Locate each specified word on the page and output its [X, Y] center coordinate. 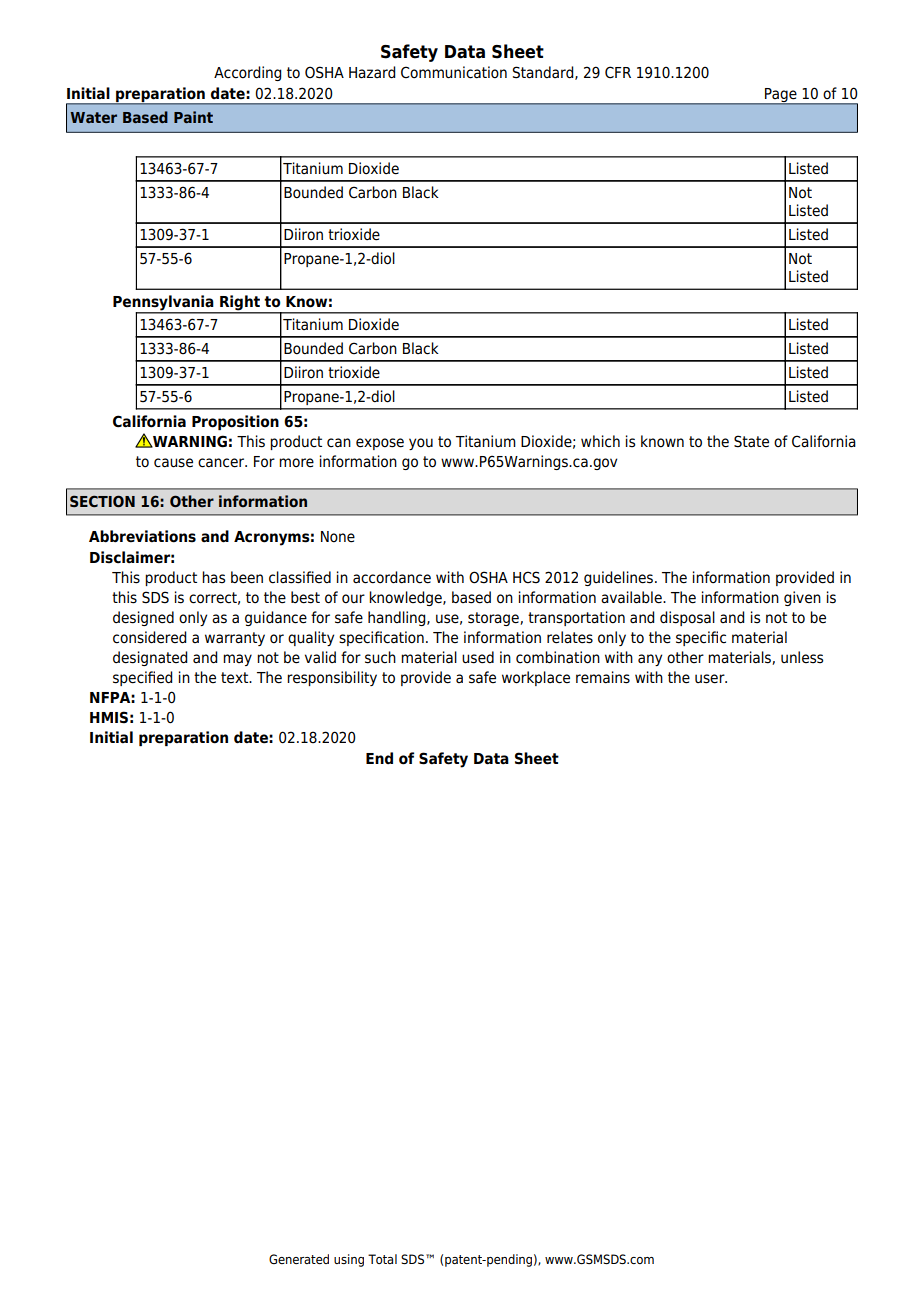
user [711, 679]
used [478, 657]
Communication [454, 72]
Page [781, 96]
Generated [299, 1259]
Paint [193, 117]
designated [150, 658]
